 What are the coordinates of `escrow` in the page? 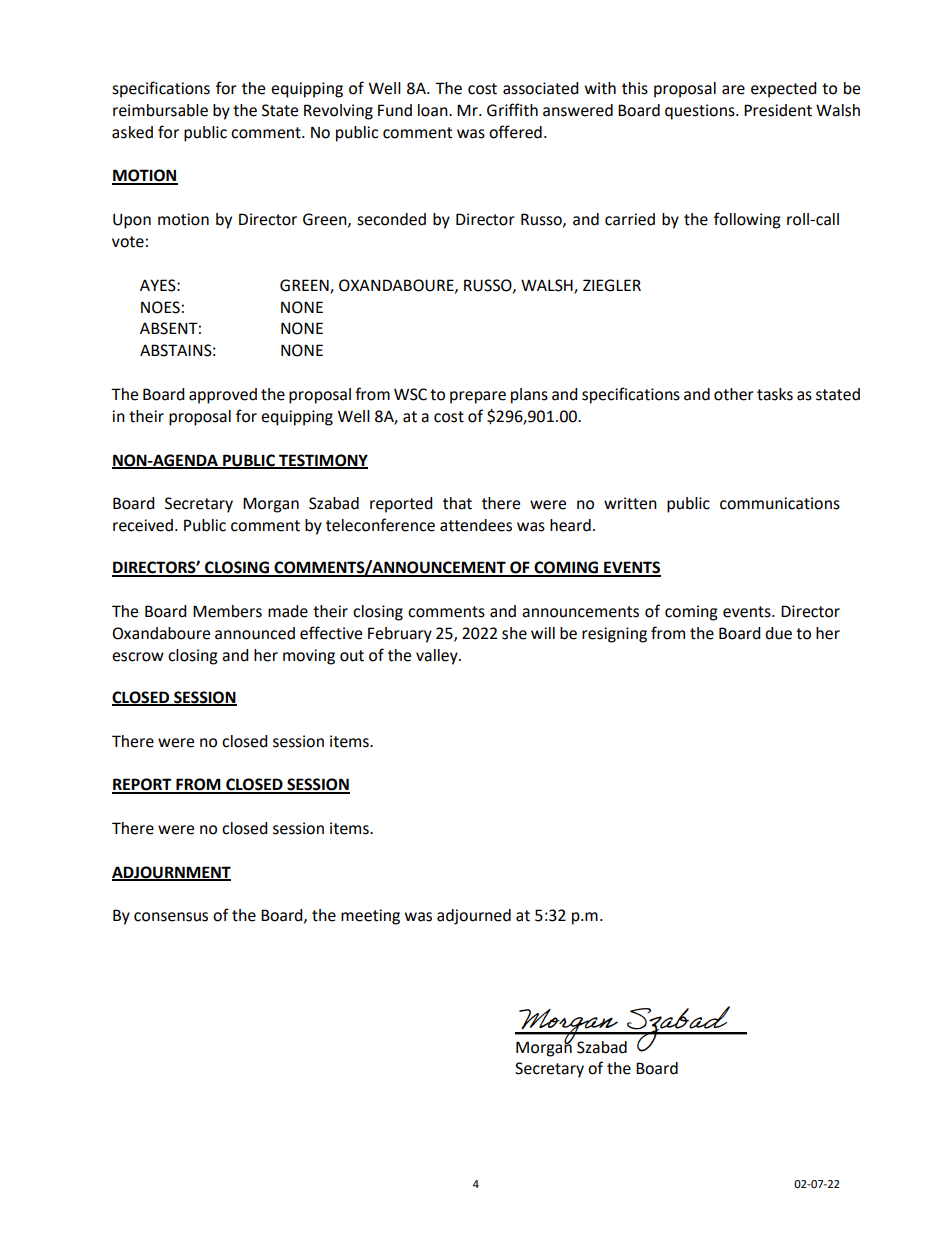 It's located at (138, 657).
